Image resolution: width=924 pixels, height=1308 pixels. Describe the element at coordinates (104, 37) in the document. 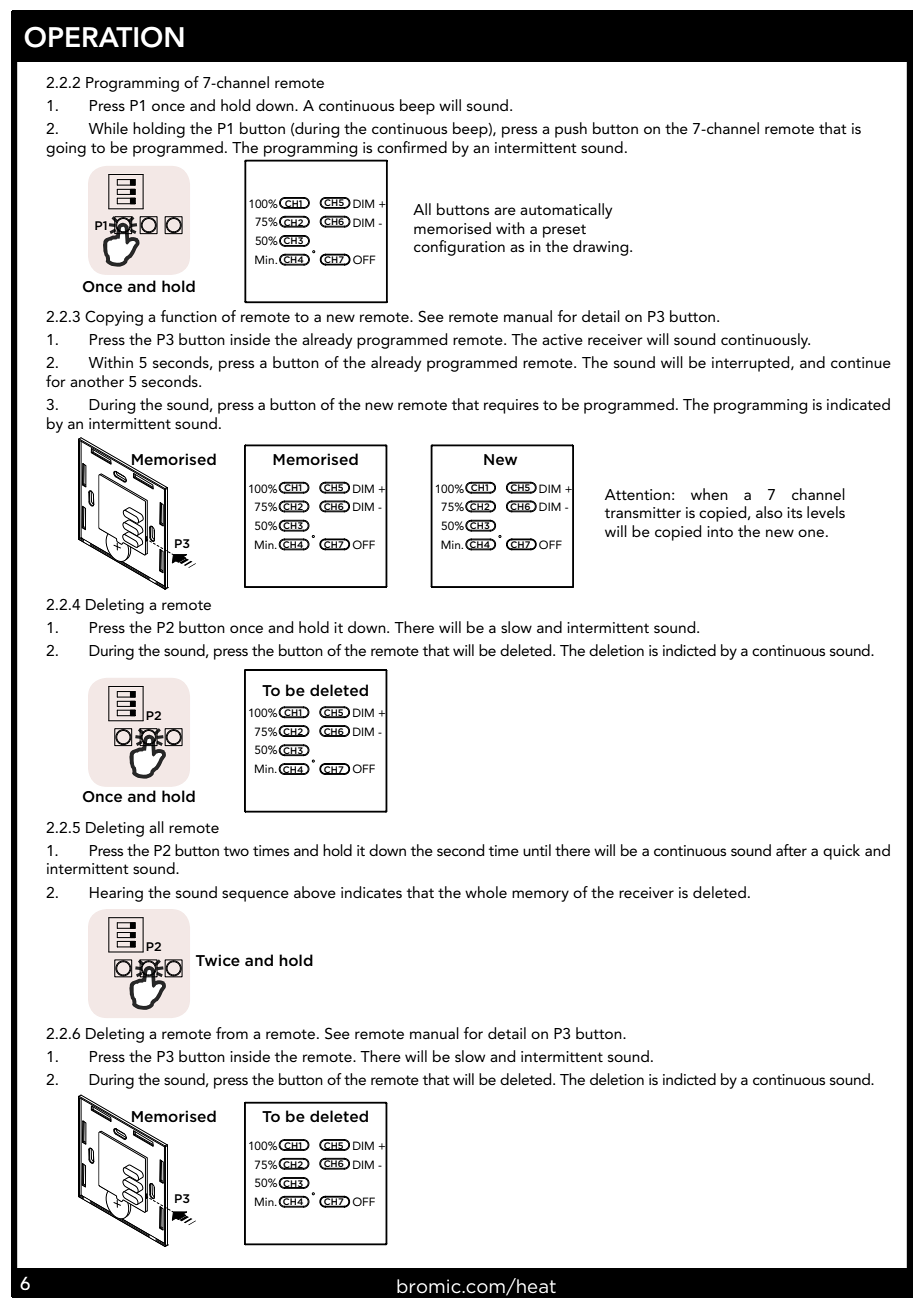

I see `OPERATION` at that location.
